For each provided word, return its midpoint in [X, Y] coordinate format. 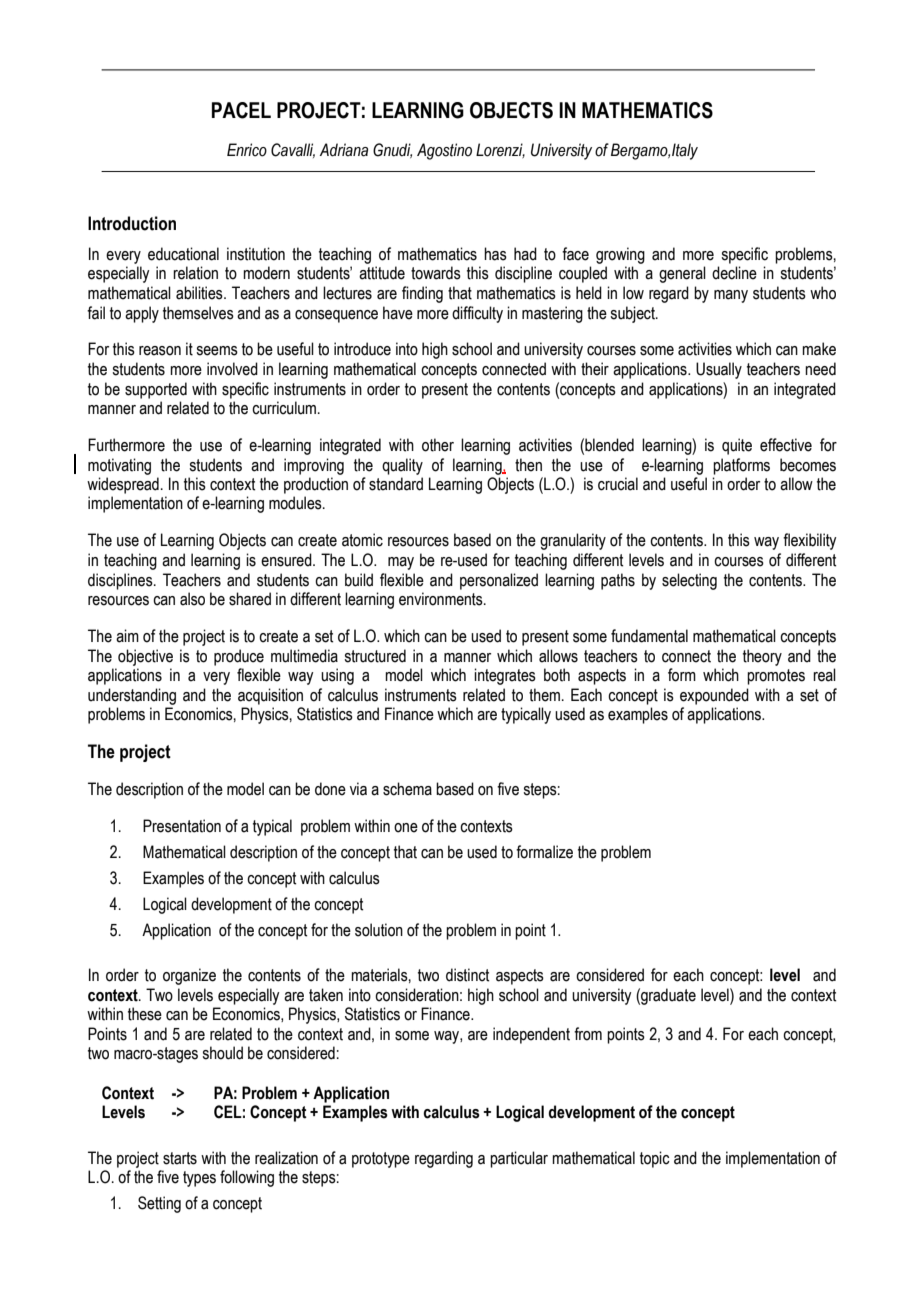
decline [734, 273]
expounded [714, 696]
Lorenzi [500, 150]
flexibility [809, 541]
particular [519, 1159]
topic [655, 1159]
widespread [123, 485]
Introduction [132, 223]
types [199, 1179]
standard [396, 484]
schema [407, 789]
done [330, 789]
